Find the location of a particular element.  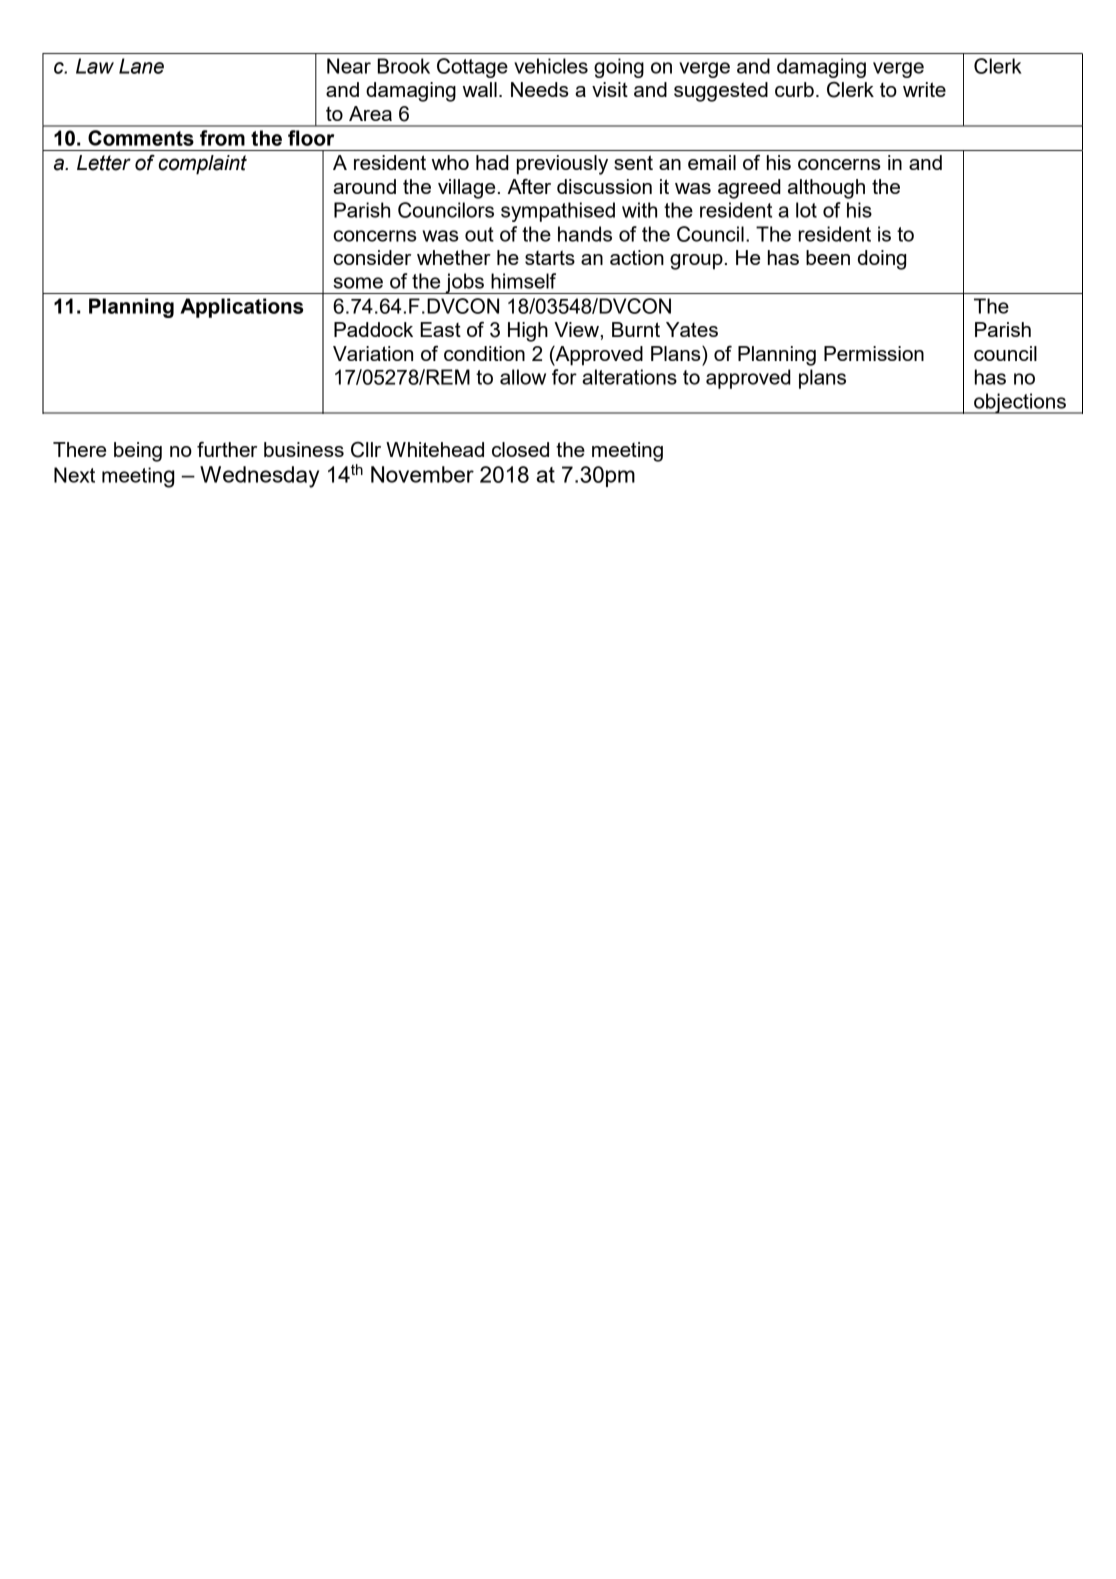

with is located at coordinates (639, 210).
